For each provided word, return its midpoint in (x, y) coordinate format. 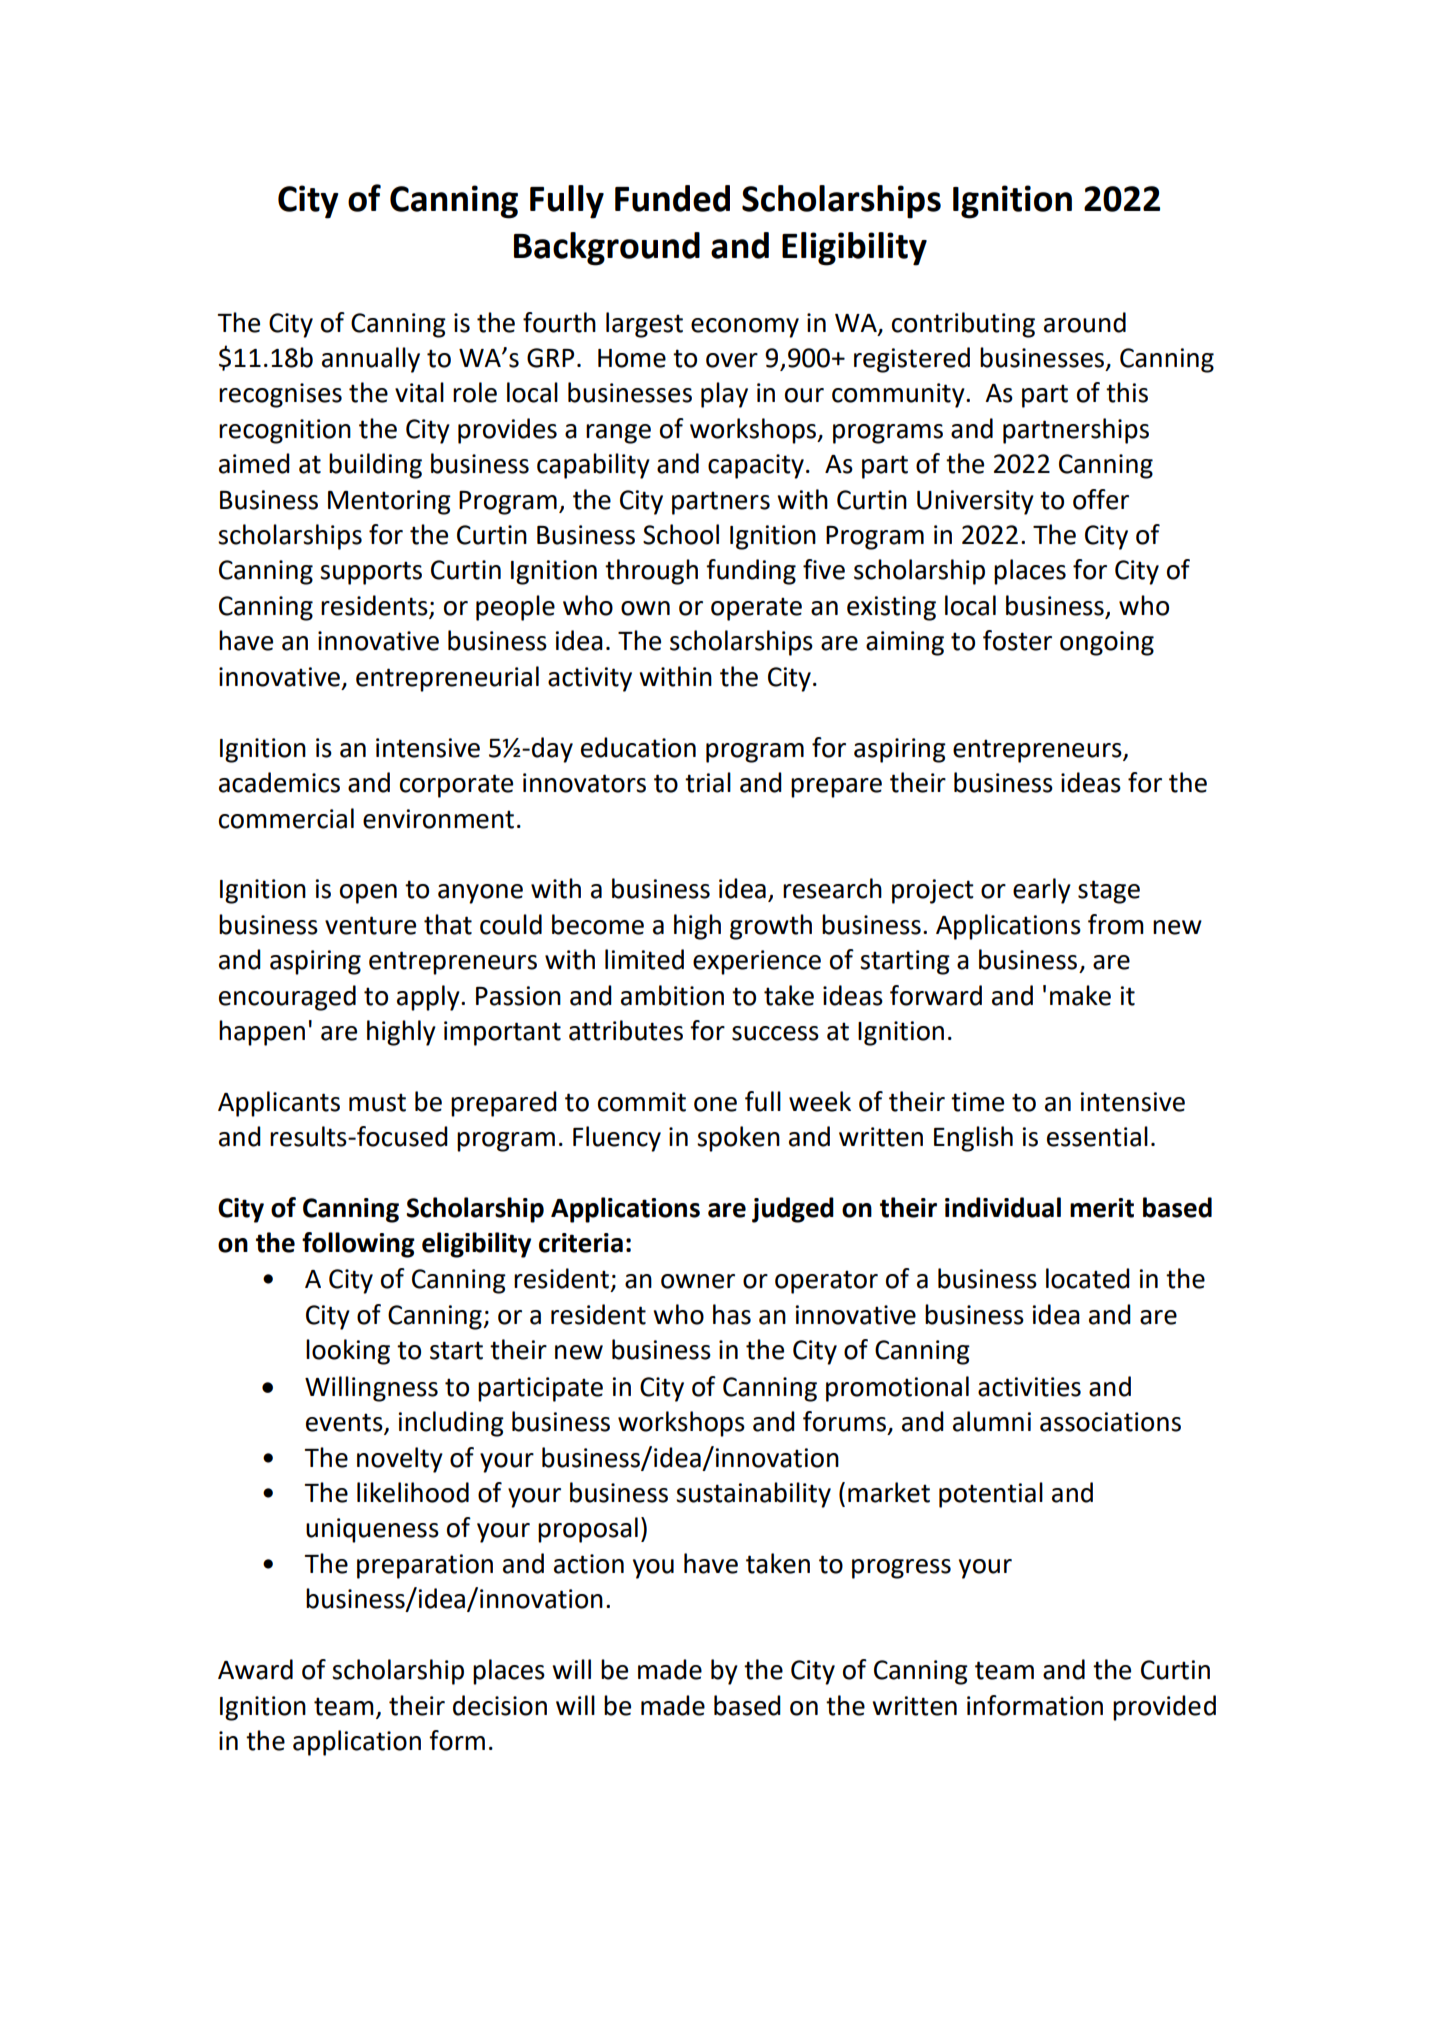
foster (1017, 640)
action (589, 1564)
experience (757, 962)
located (1088, 1278)
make (1080, 995)
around (1085, 322)
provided (1164, 1708)
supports (371, 573)
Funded (672, 198)
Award (255, 1669)
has (732, 1314)
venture (370, 925)
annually (371, 360)
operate (756, 609)
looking (348, 1352)
